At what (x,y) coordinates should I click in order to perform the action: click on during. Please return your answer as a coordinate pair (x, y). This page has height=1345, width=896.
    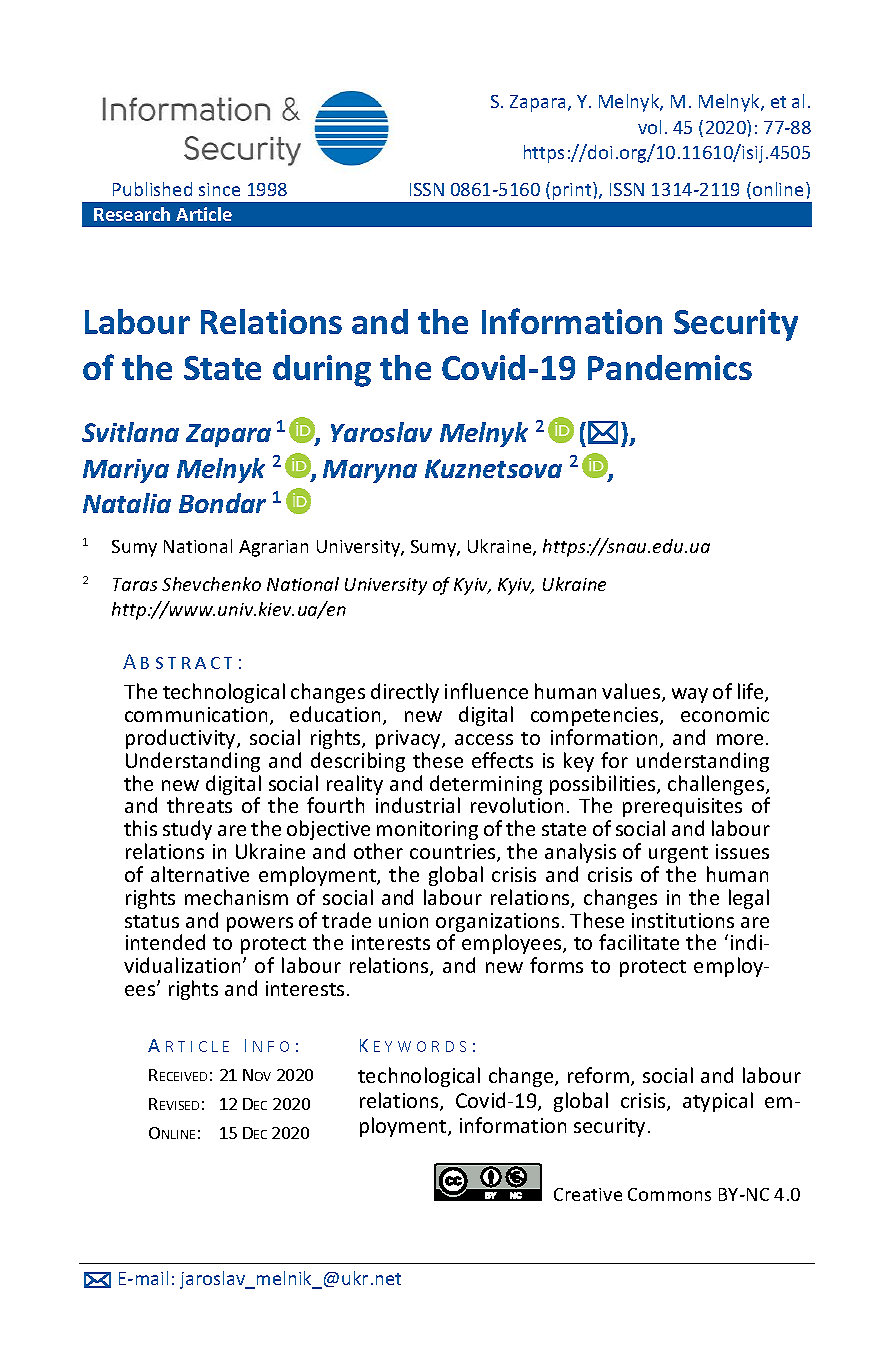
    Looking at the image, I should click on (322, 371).
